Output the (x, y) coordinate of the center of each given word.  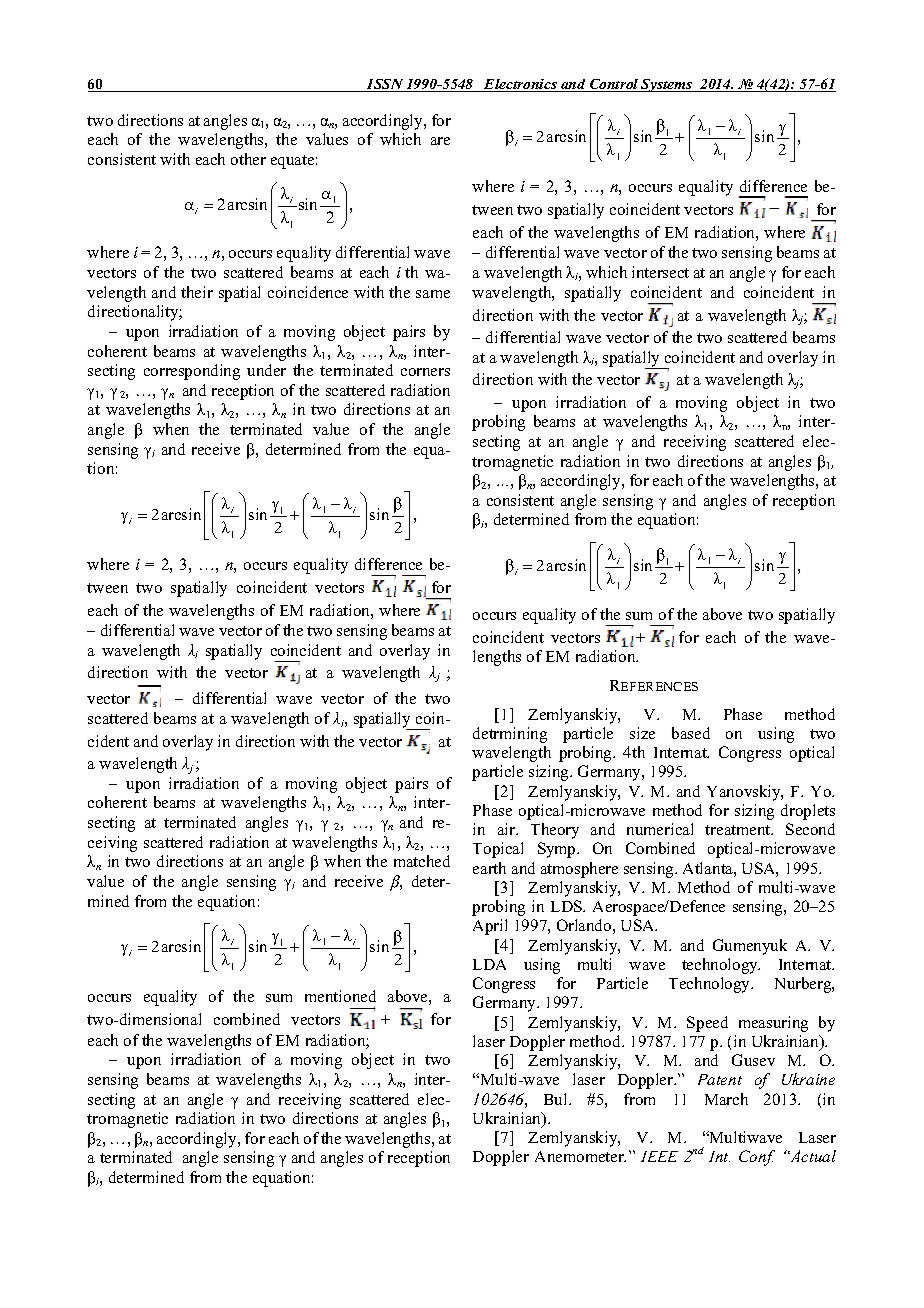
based (691, 733)
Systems (667, 85)
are (440, 141)
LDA (489, 964)
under (266, 370)
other (248, 159)
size (642, 733)
